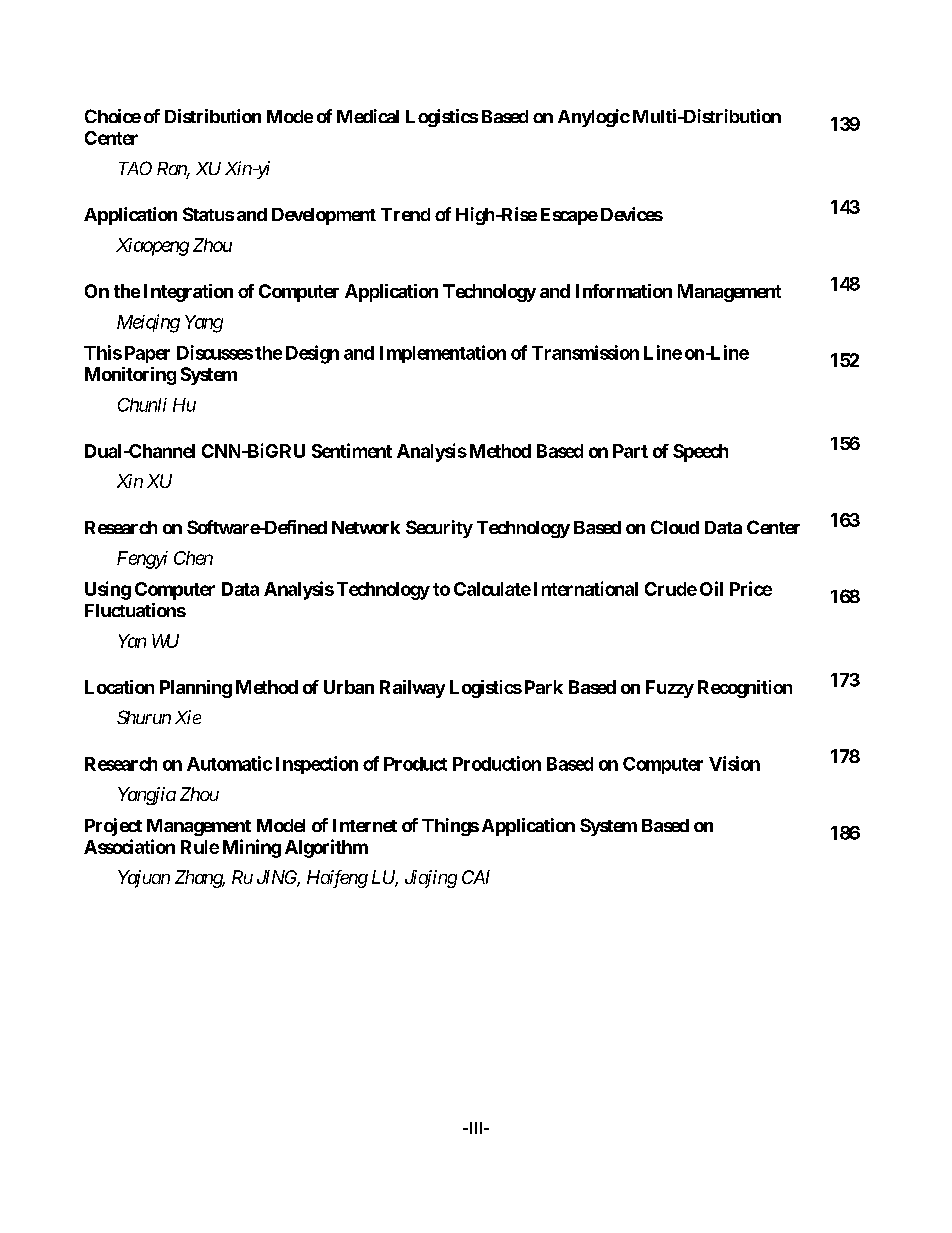 The height and width of the document is (1233, 952). I want to click on TAO, so click(135, 168).
